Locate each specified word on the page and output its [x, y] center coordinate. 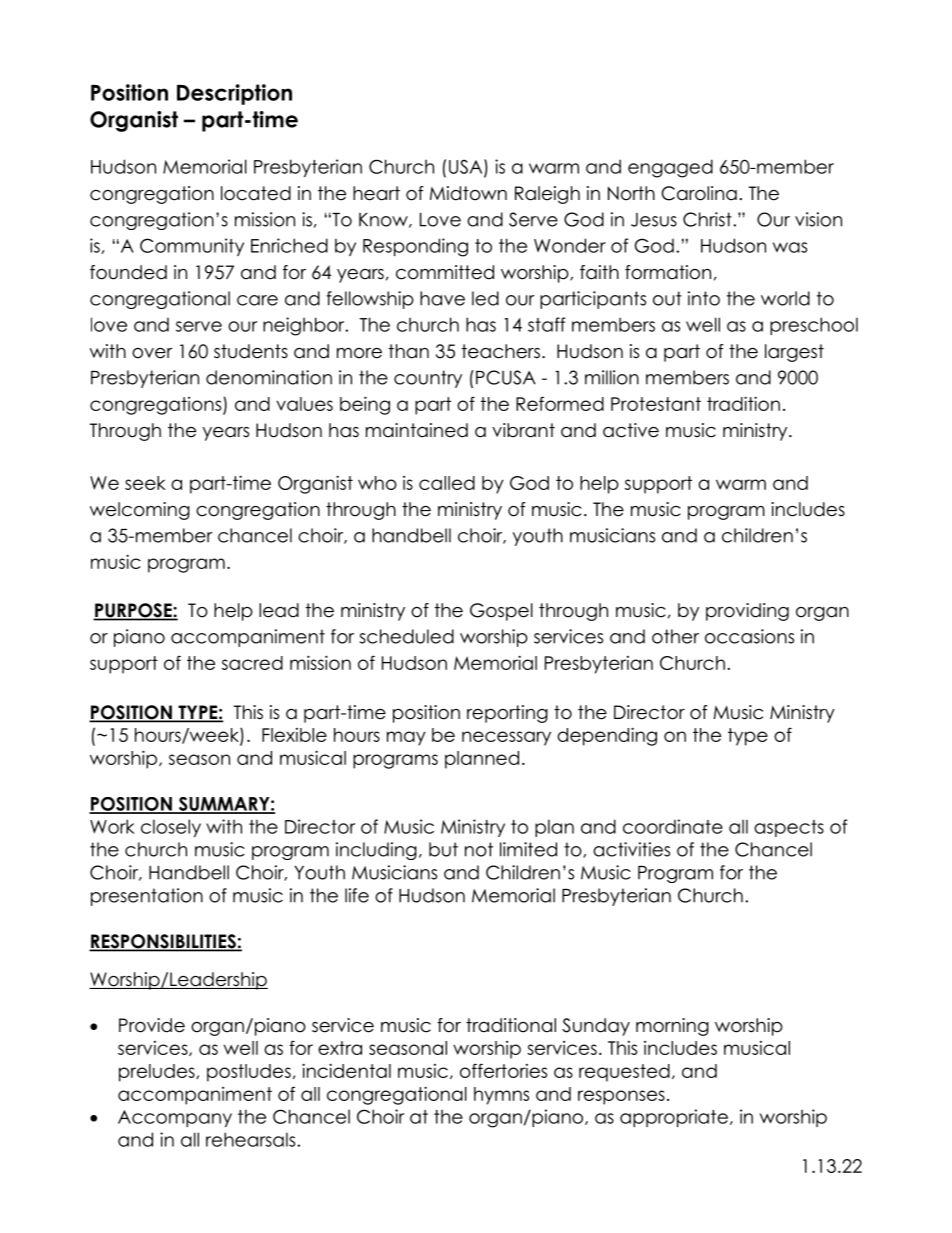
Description [234, 94]
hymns [501, 1096]
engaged [670, 168]
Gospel [501, 612]
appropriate [674, 1118]
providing [747, 612]
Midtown [468, 193]
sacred [252, 663]
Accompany [175, 1118]
